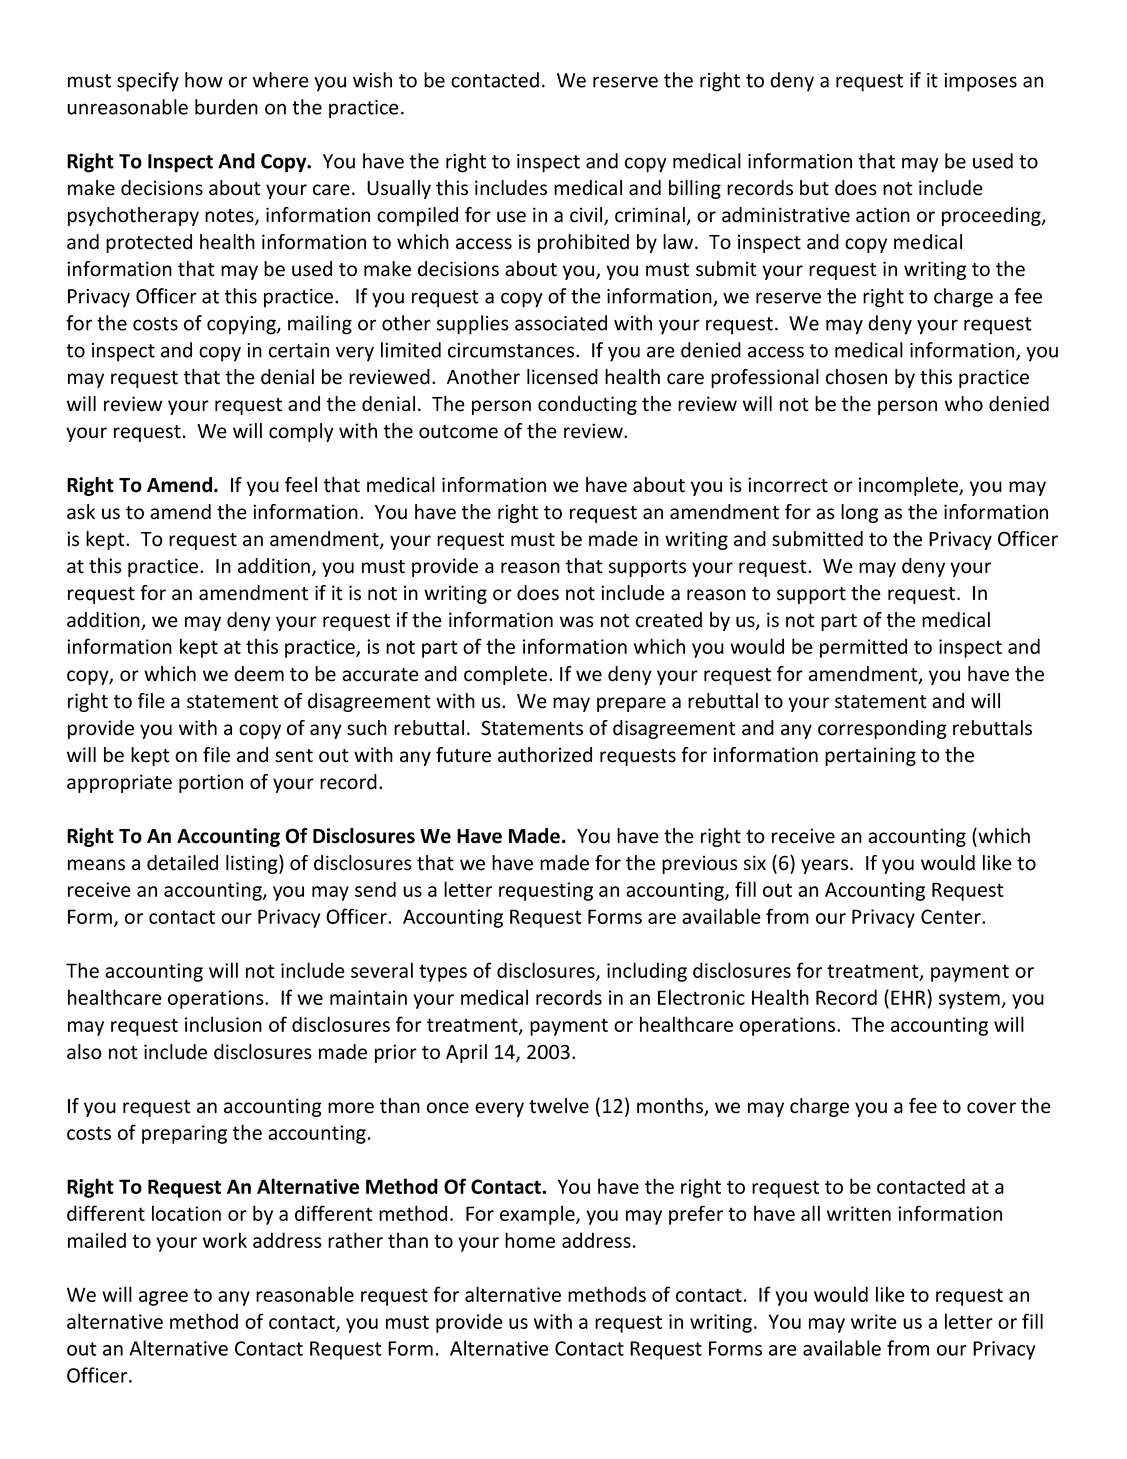 The width and height of the image is (1127, 1459). Describe the element at coordinates (225, 1240) in the image. I see `work` at that location.
